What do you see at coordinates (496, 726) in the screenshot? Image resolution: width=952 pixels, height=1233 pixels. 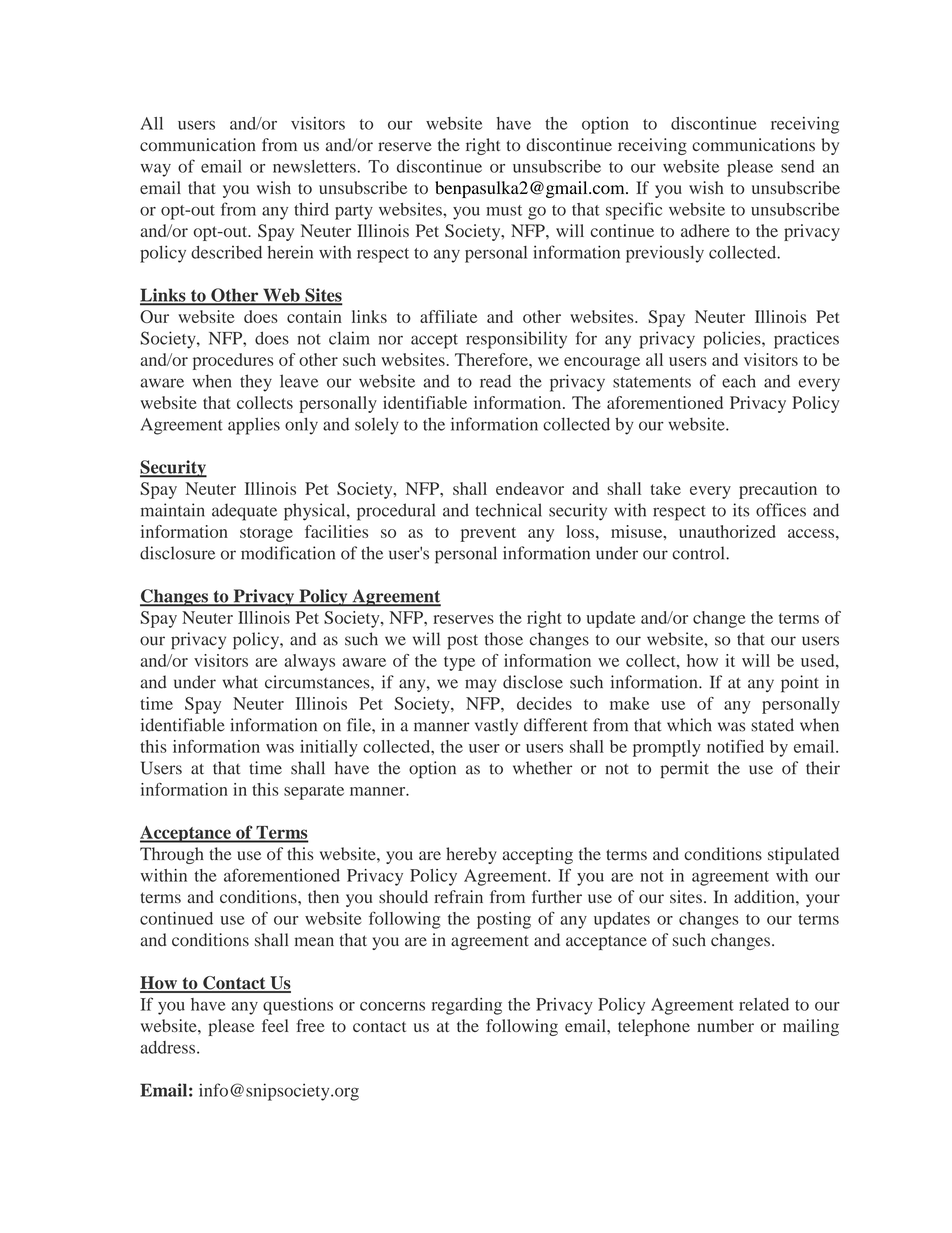 I see `vastly` at bounding box center [496, 726].
